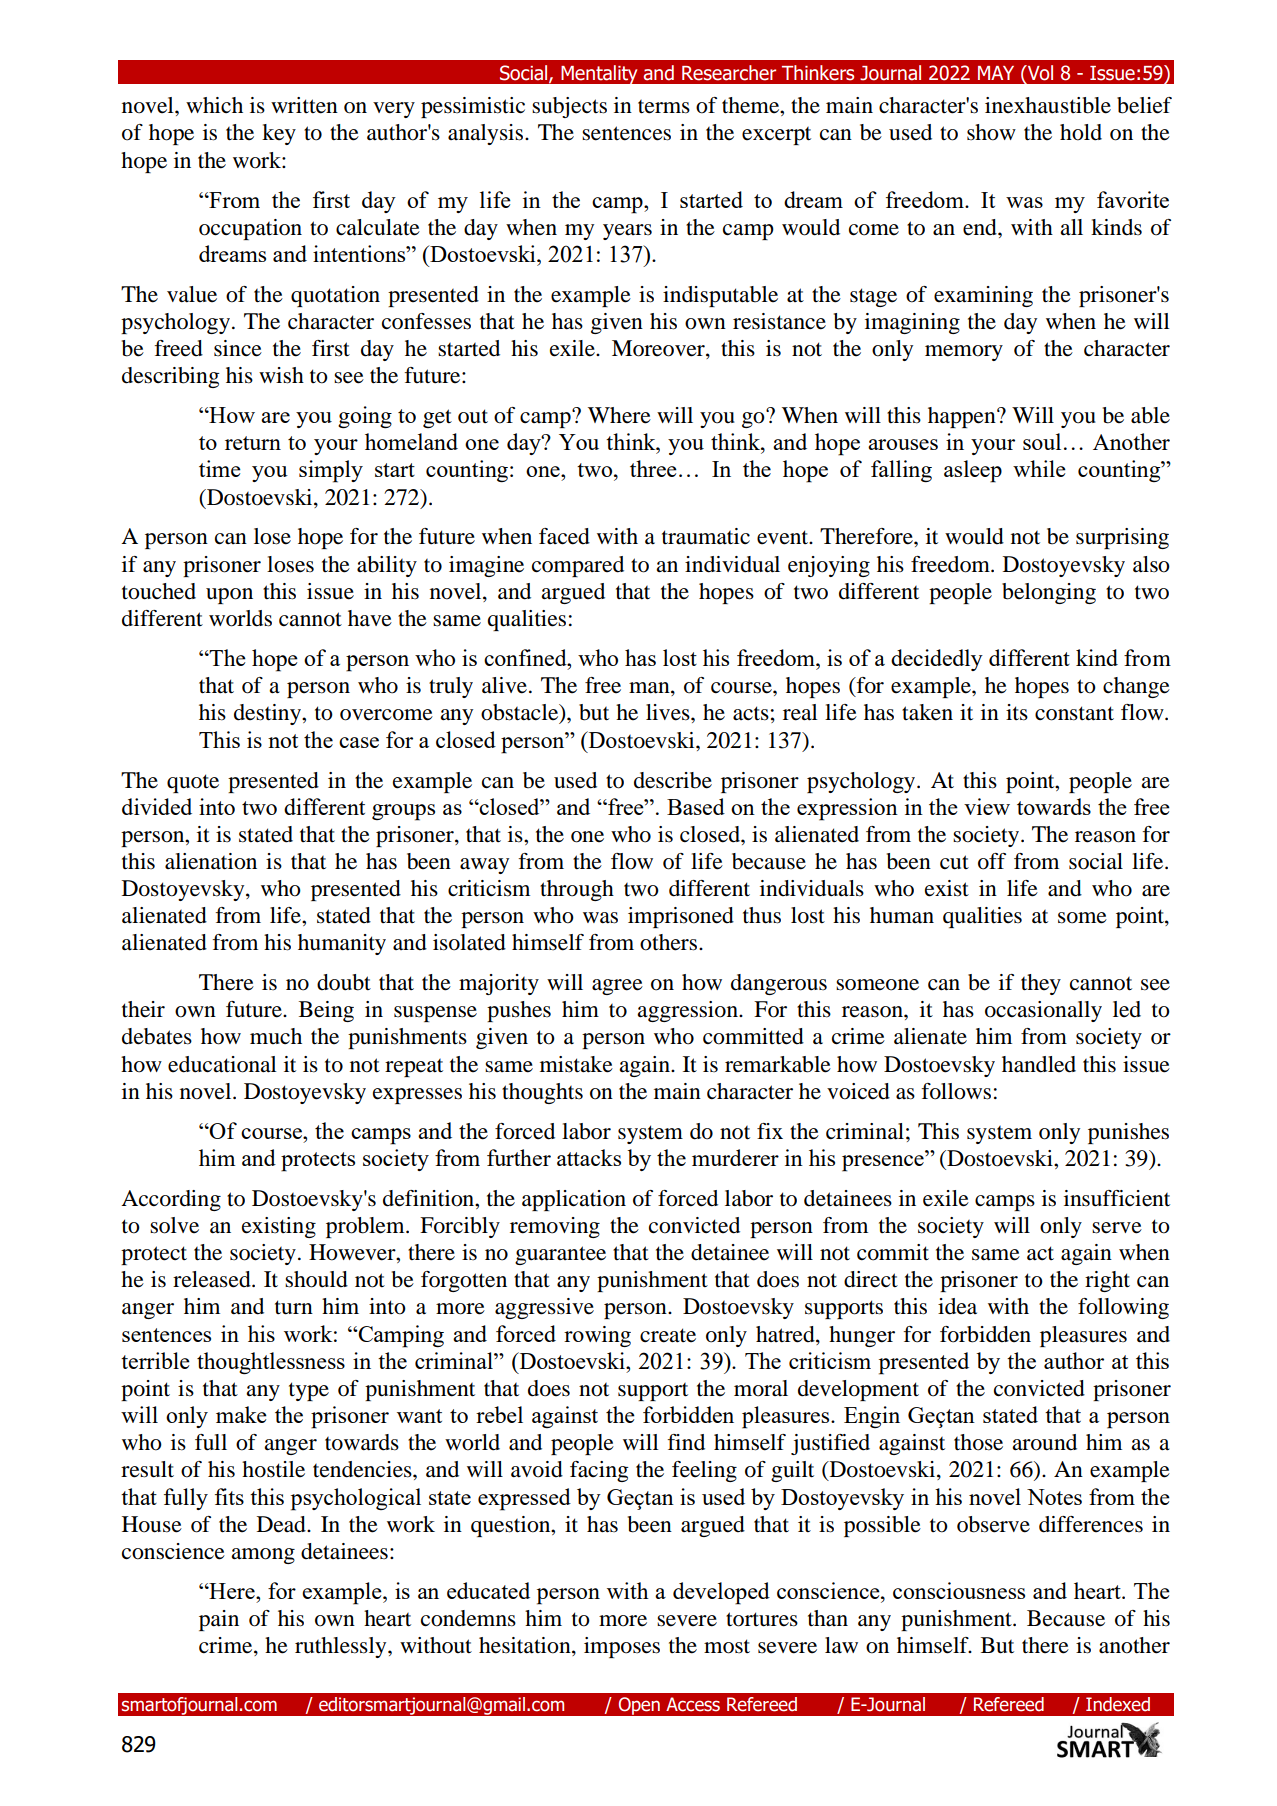  Describe the element at coordinates (664, 107) in the document. I see `terms` at that location.
